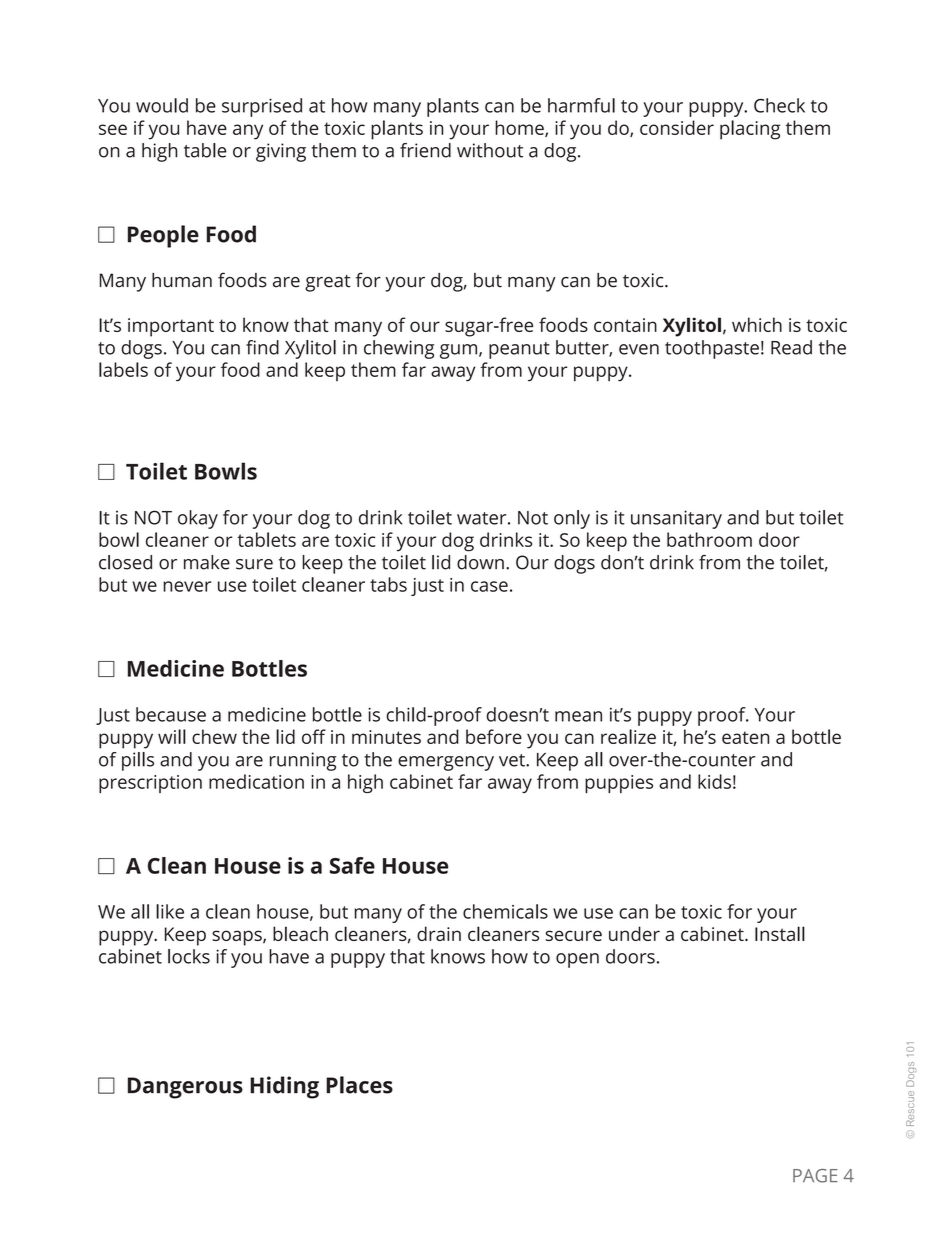 The width and height of the page is (952, 1233). Describe the element at coordinates (185, 1088) in the page. I see `Dangerous` at that location.
